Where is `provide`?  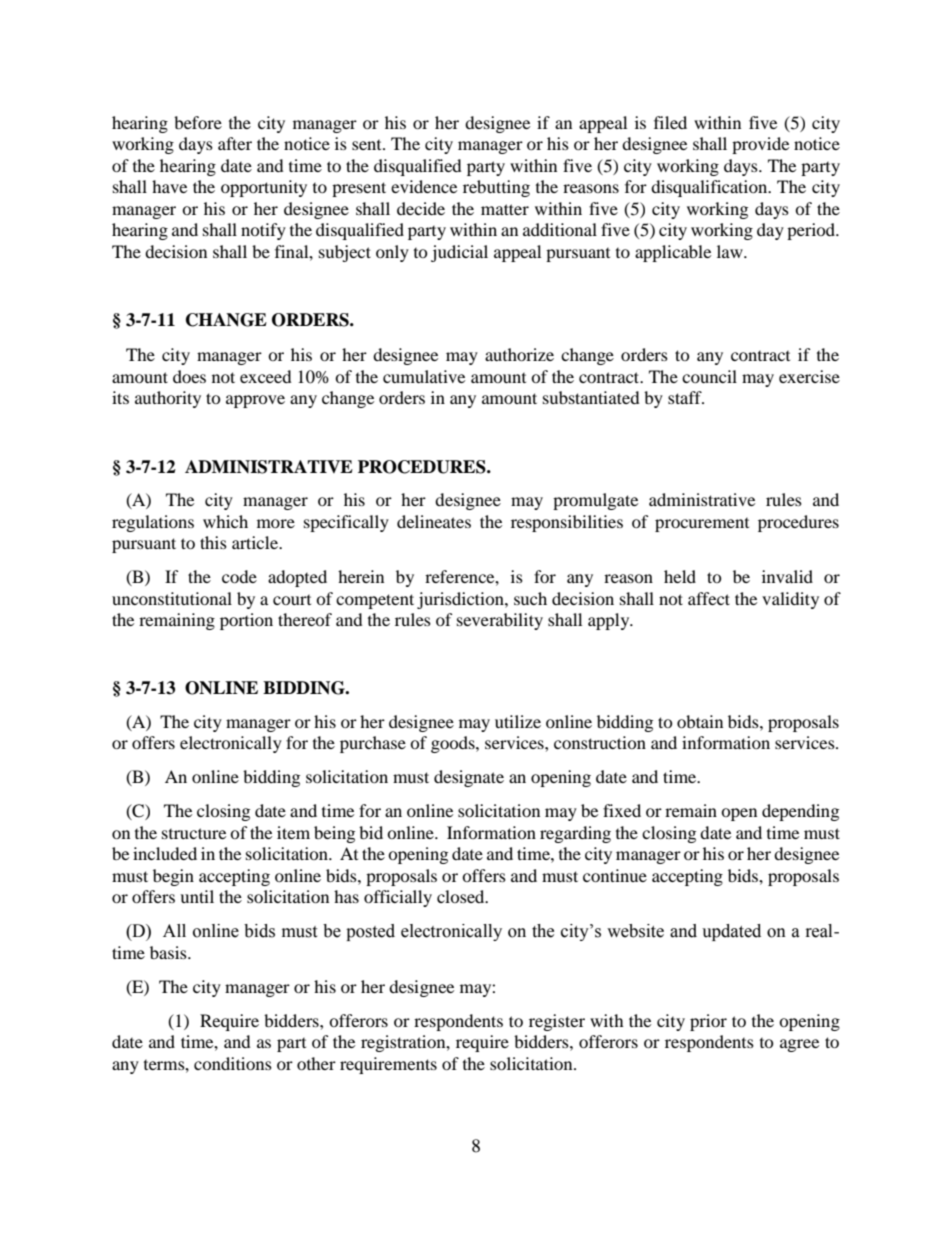
provide is located at coordinates (760, 145).
